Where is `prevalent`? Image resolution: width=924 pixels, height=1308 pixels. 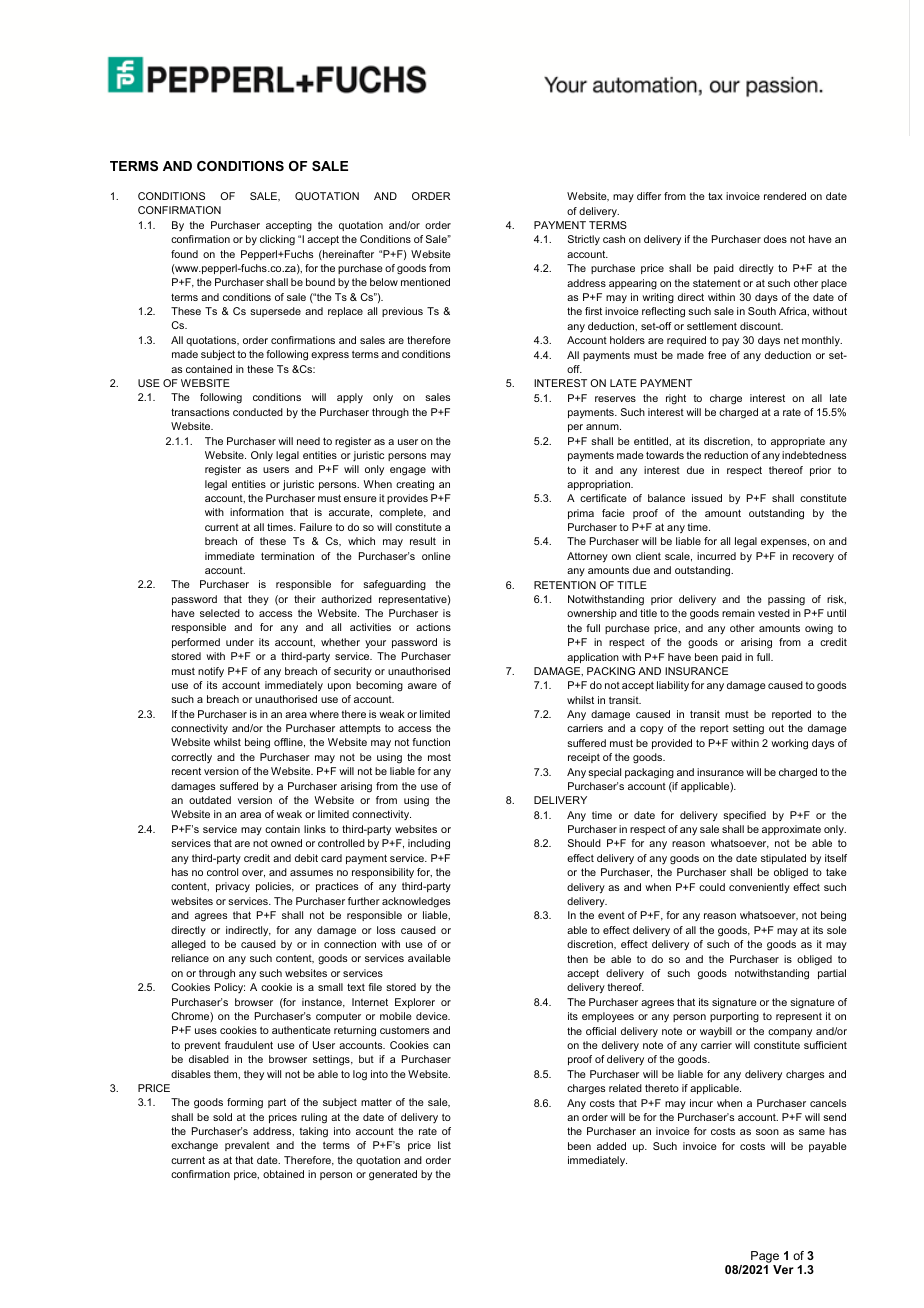
prevalent is located at coordinates (247, 1146).
